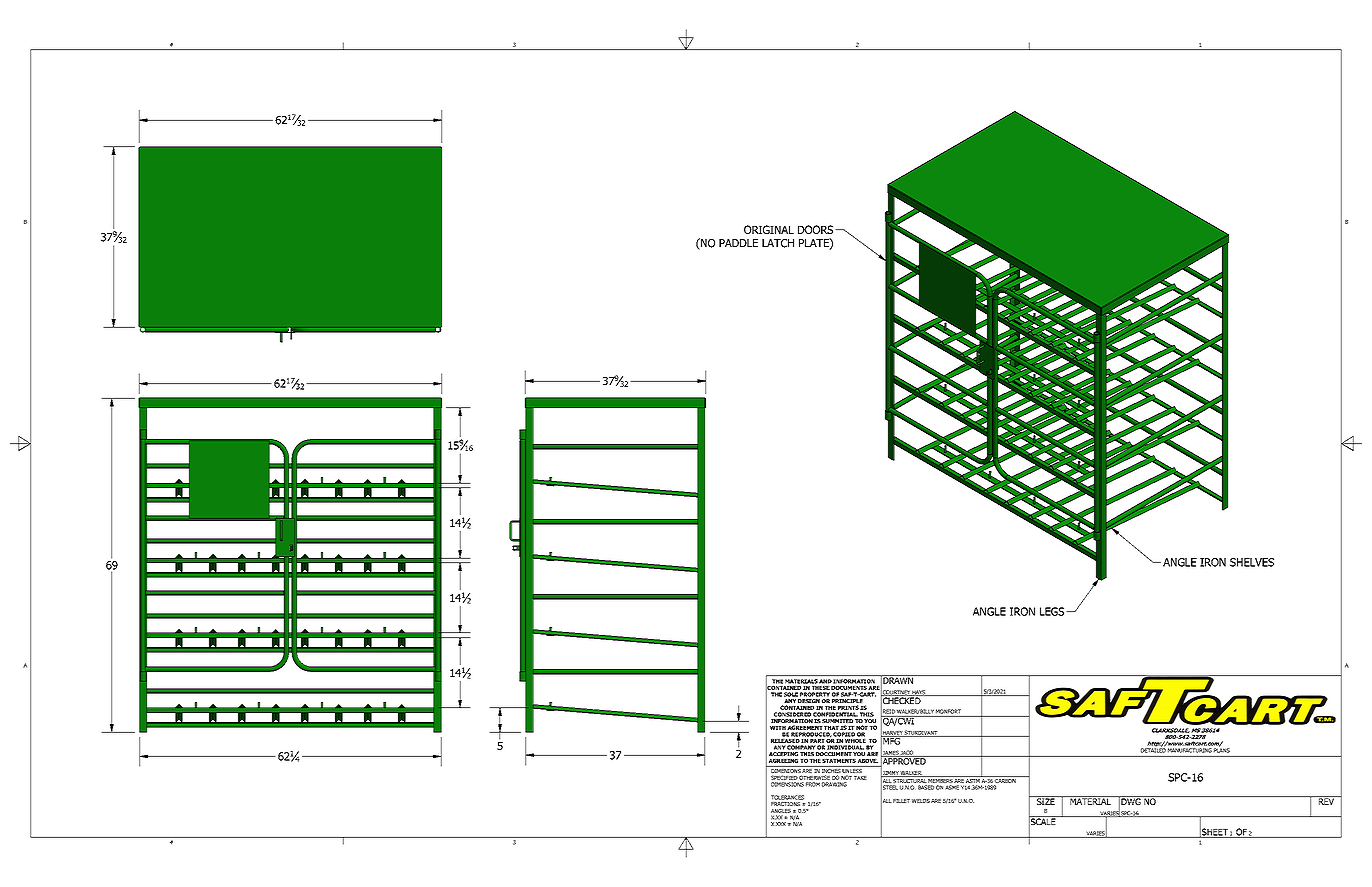  What do you see at coordinates (1252, 562) in the screenshot?
I see `SHELVES` at bounding box center [1252, 562].
